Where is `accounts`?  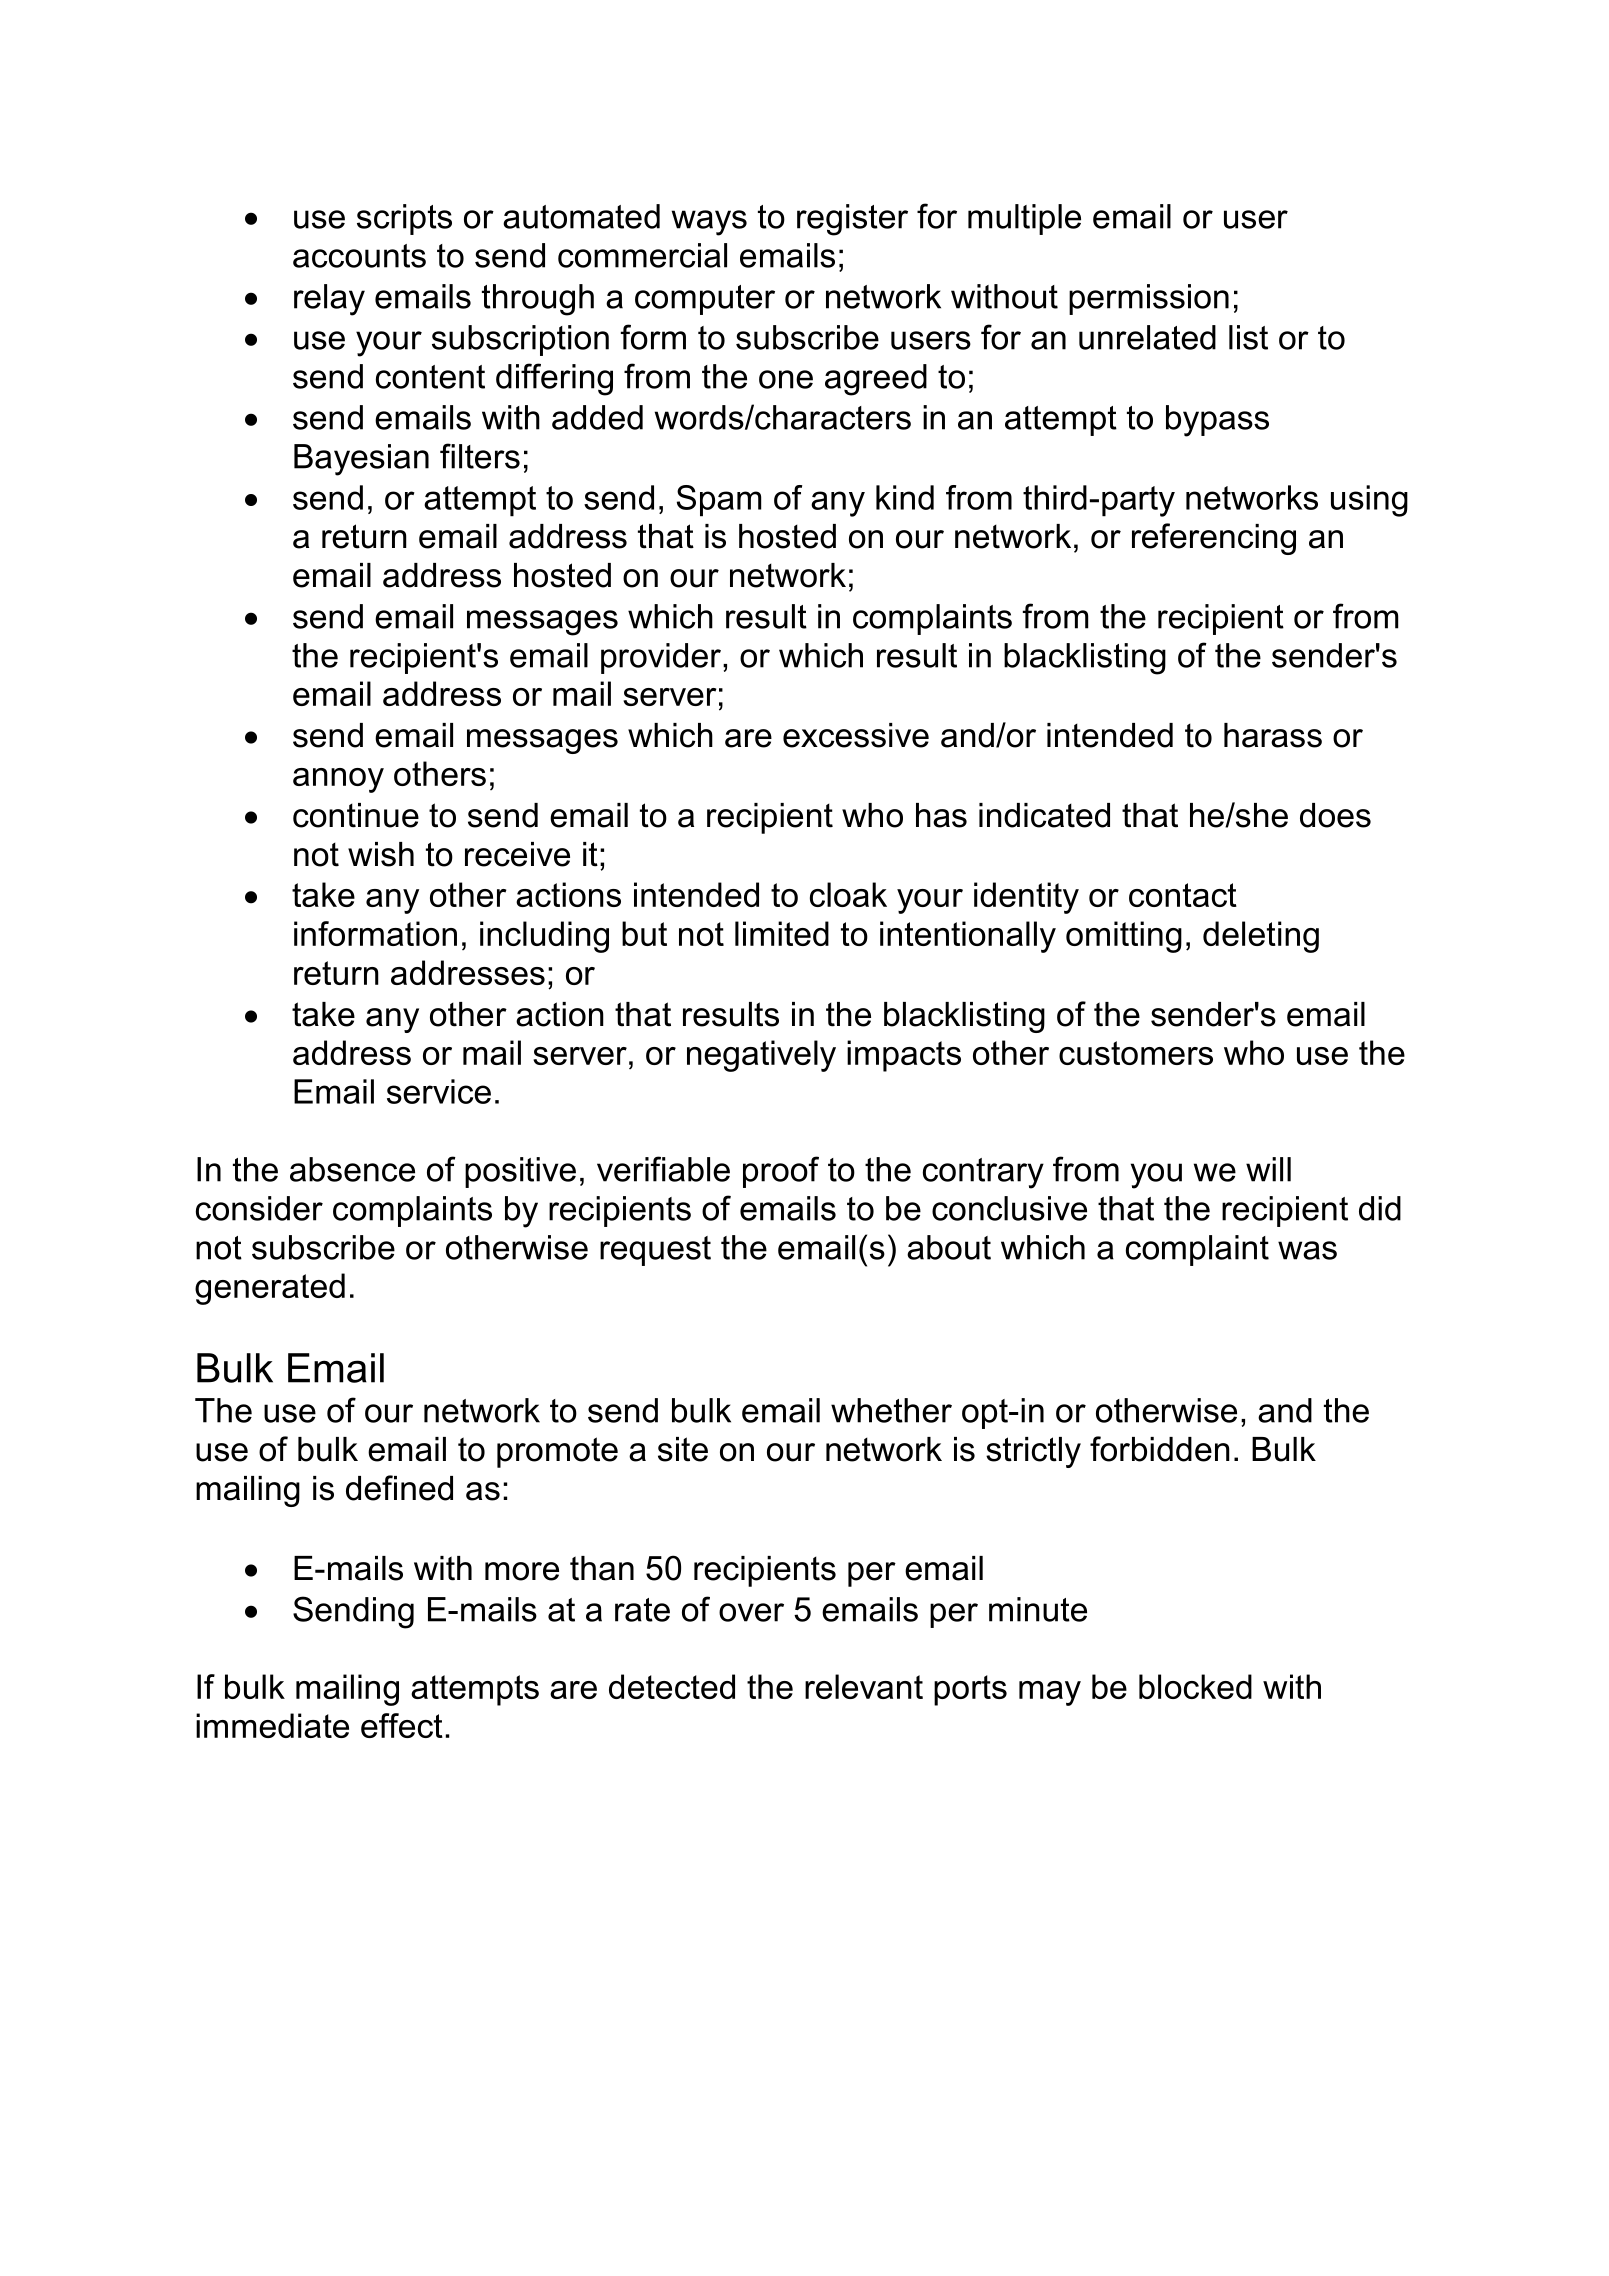 accounts is located at coordinates (359, 256).
